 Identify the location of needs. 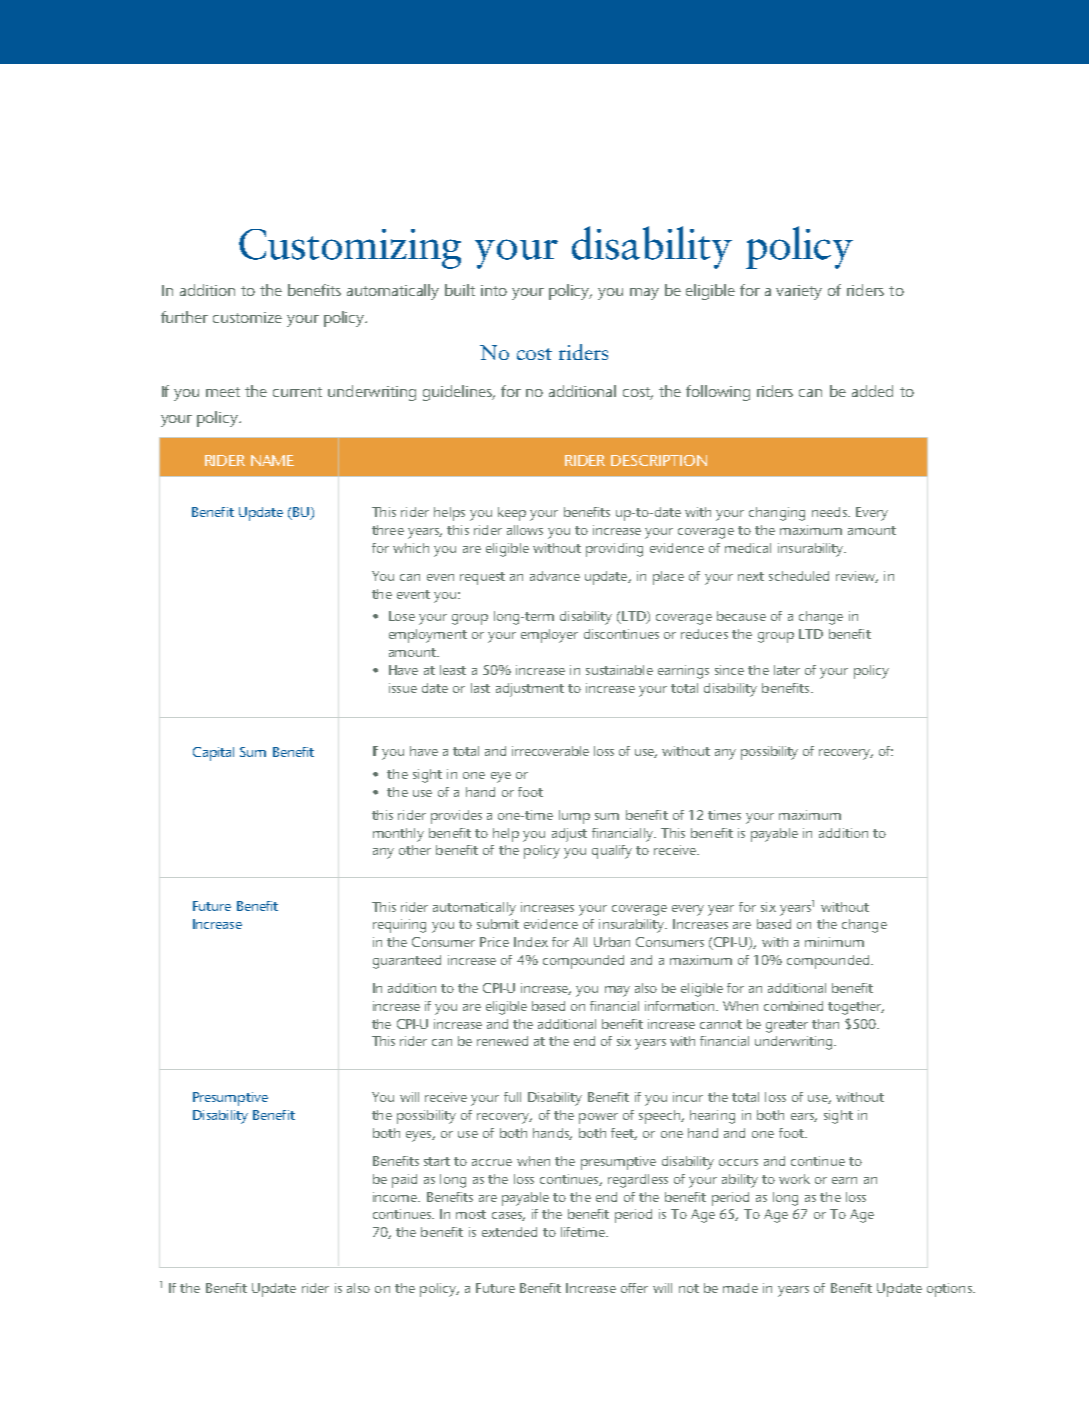
(830, 512).
